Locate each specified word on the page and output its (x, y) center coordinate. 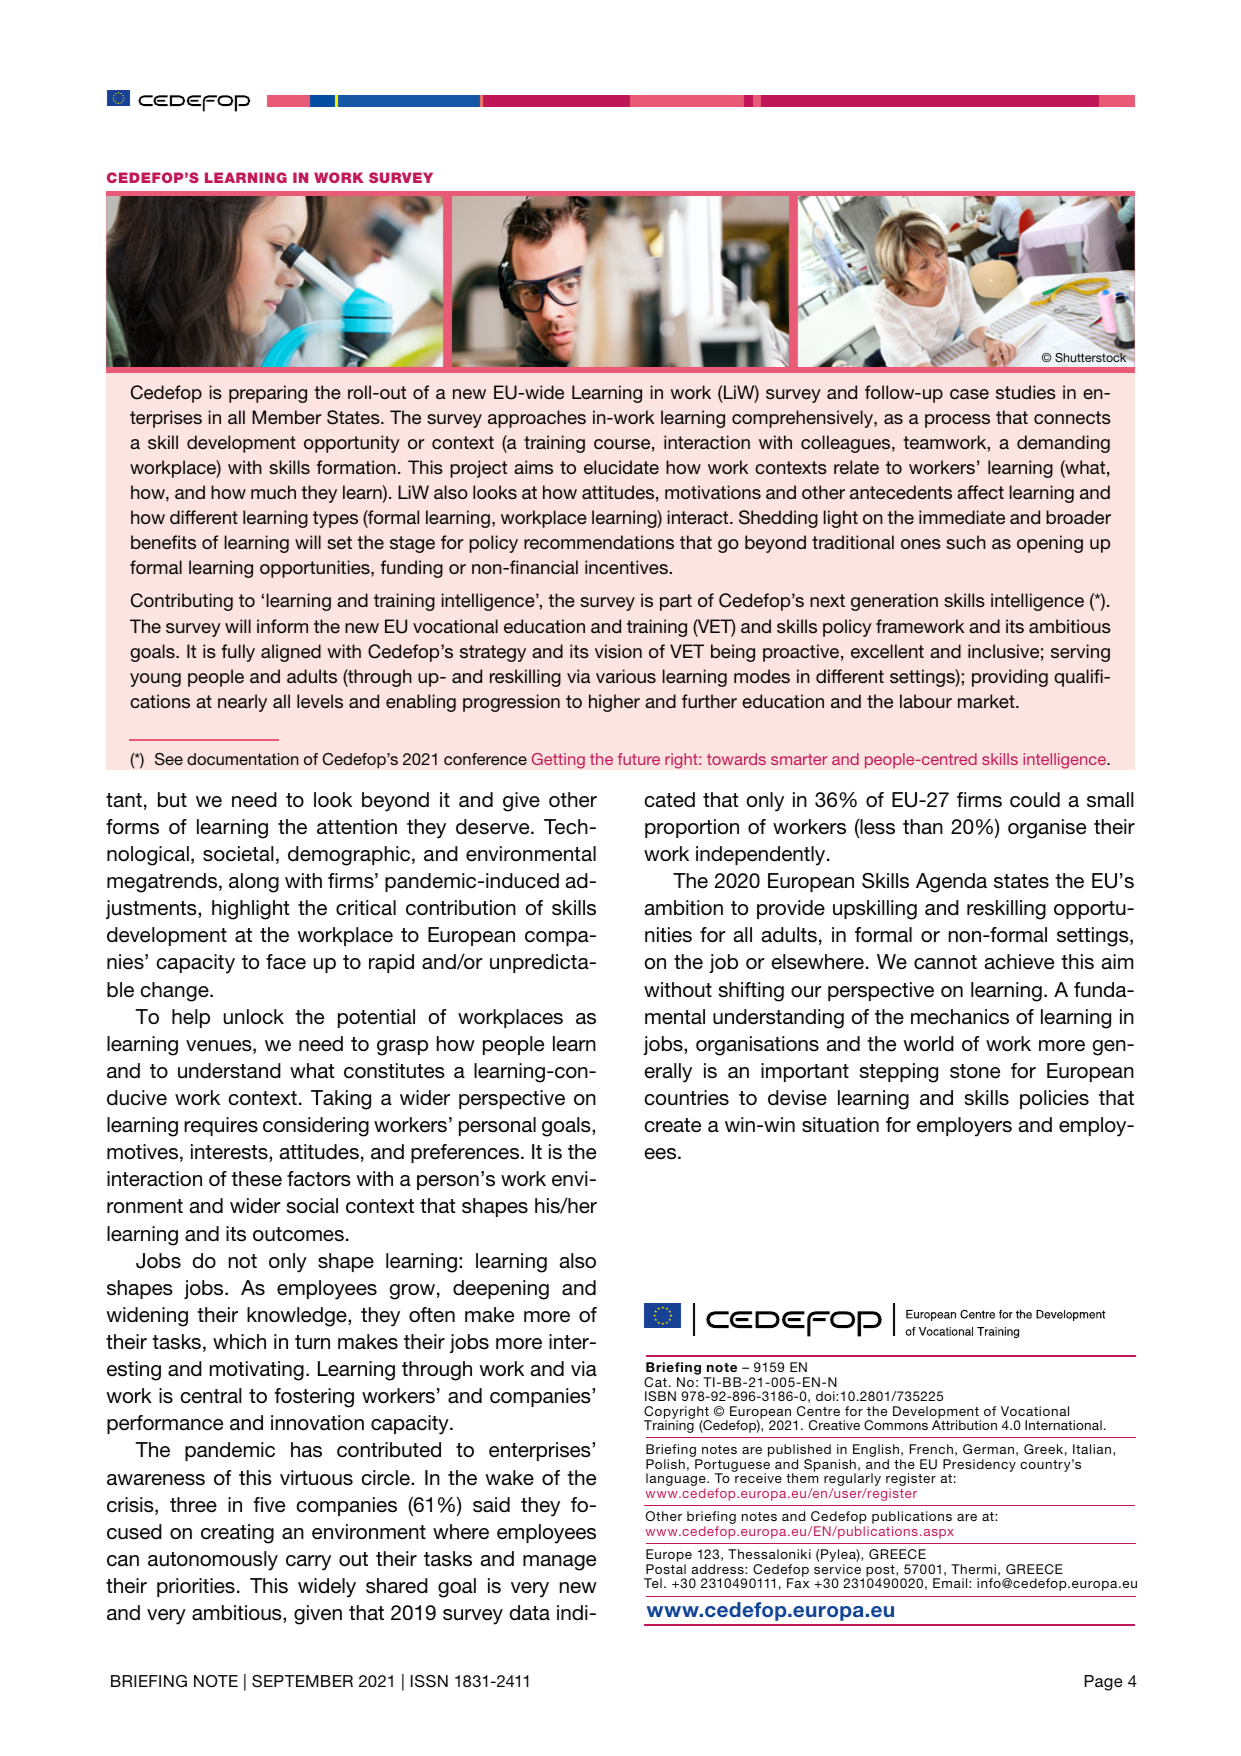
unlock (254, 1017)
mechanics (960, 1017)
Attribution (964, 1425)
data (529, 1613)
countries (686, 1098)
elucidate (621, 467)
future (639, 759)
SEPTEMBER (302, 1681)
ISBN (660, 1396)
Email (951, 1583)
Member (287, 417)
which (239, 1342)
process (957, 421)
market (987, 701)
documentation (242, 759)
